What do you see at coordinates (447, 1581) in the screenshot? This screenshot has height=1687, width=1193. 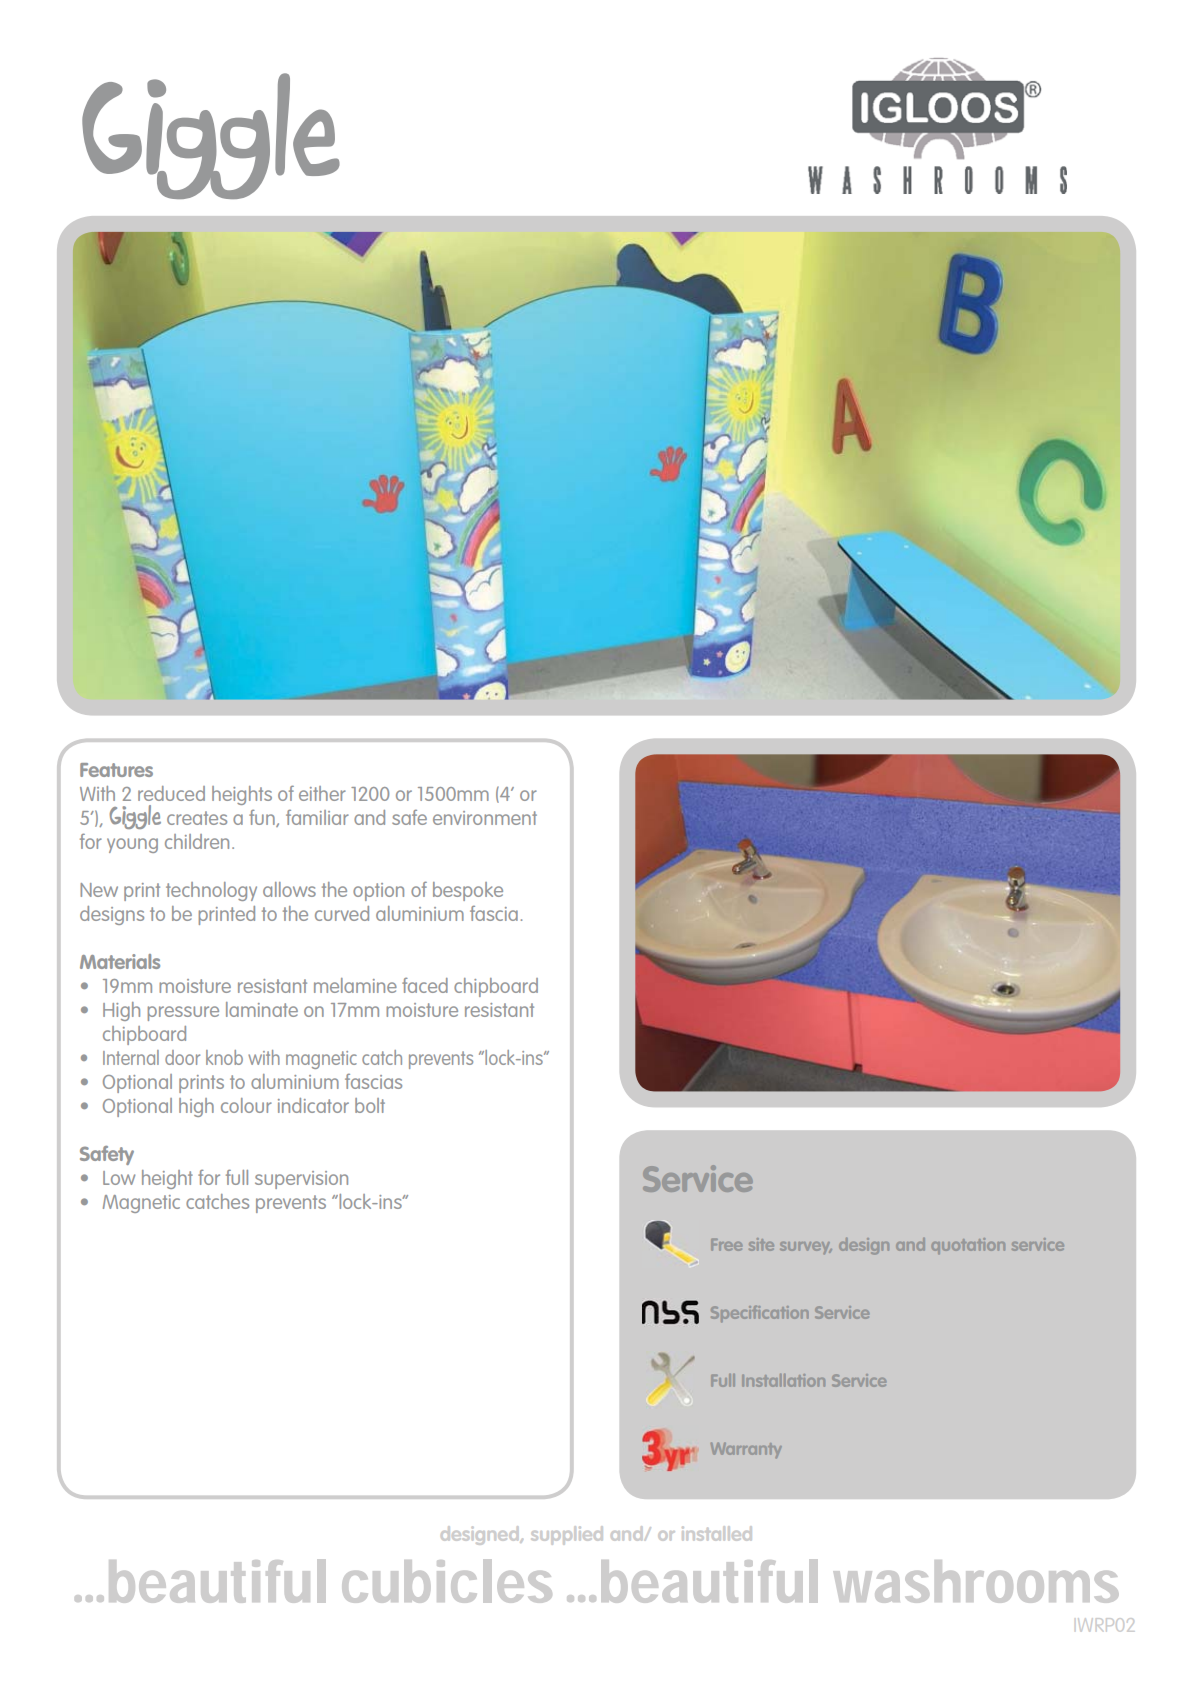 I see `cubicles` at bounding box center [447, 1581].
